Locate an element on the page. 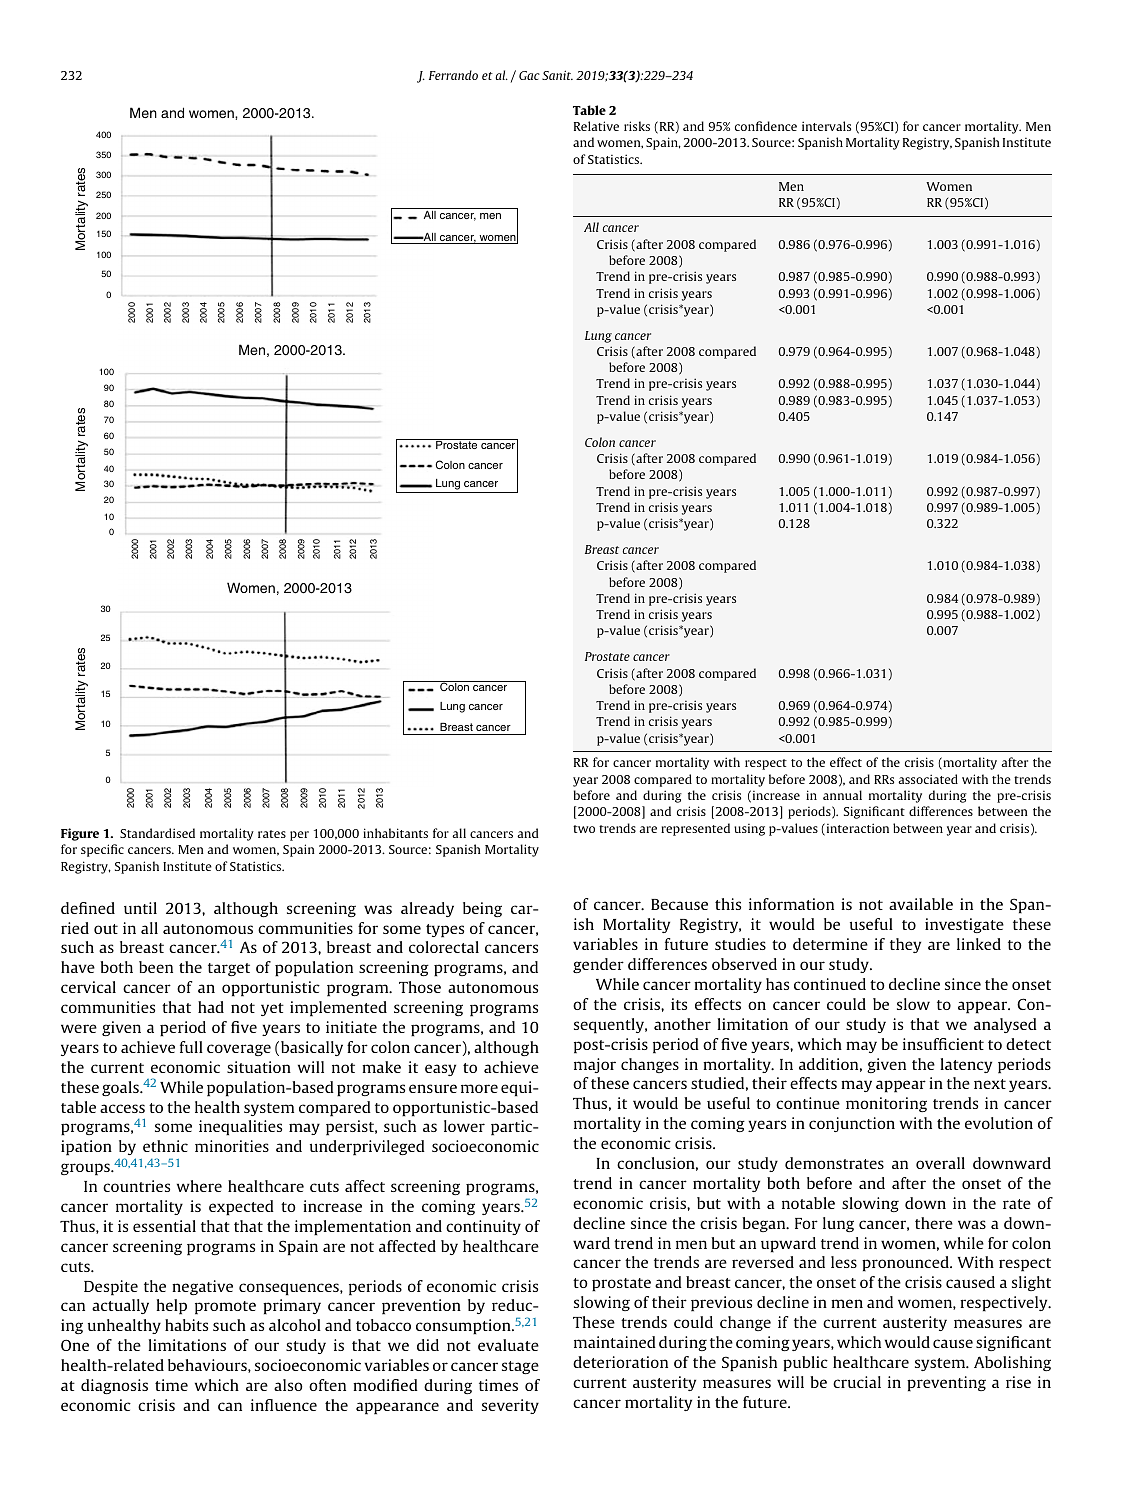 The image size is (1132, 1509). Standardised is located at coordinates (157, 833).
